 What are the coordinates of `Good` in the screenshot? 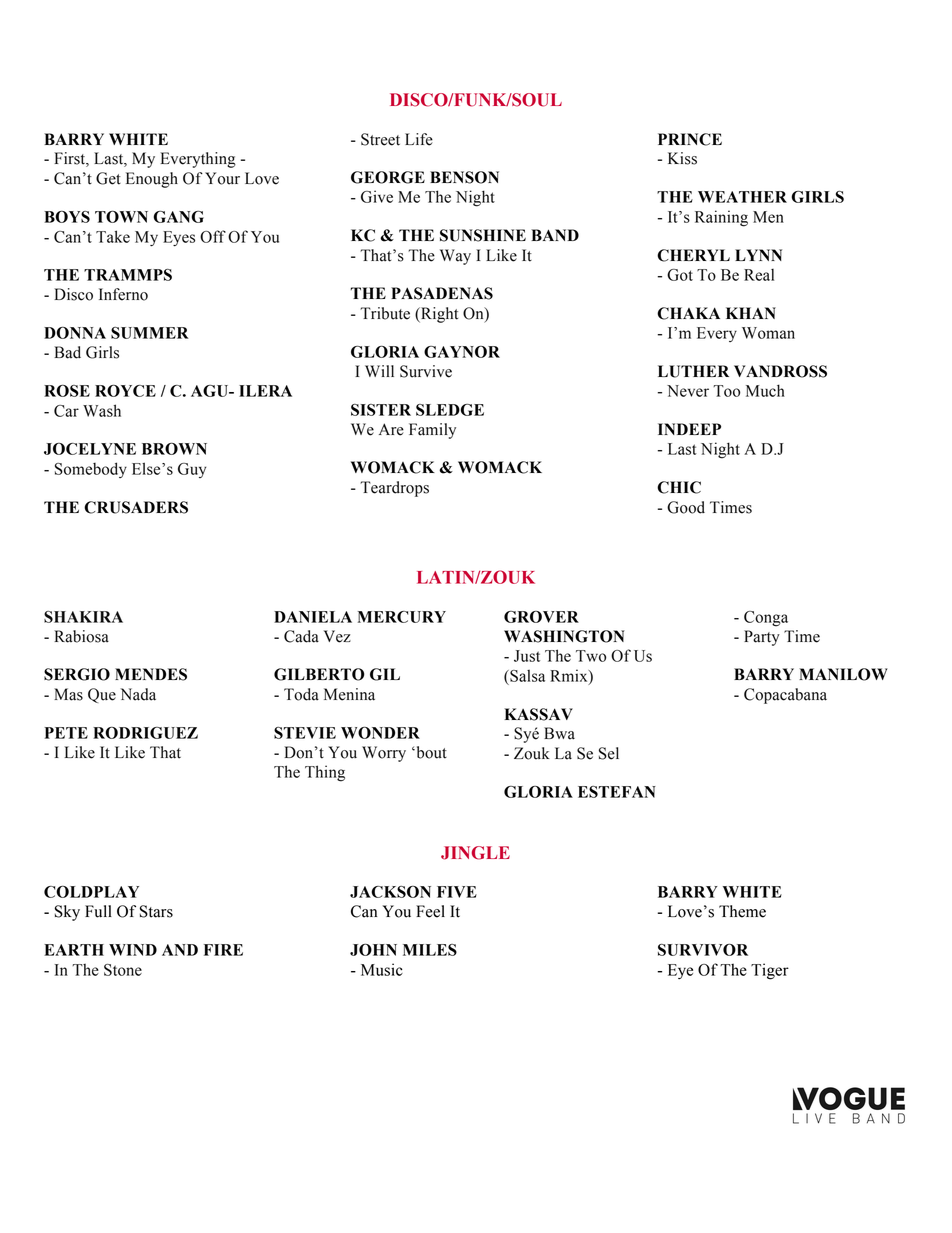 It's located at (686, 507).
